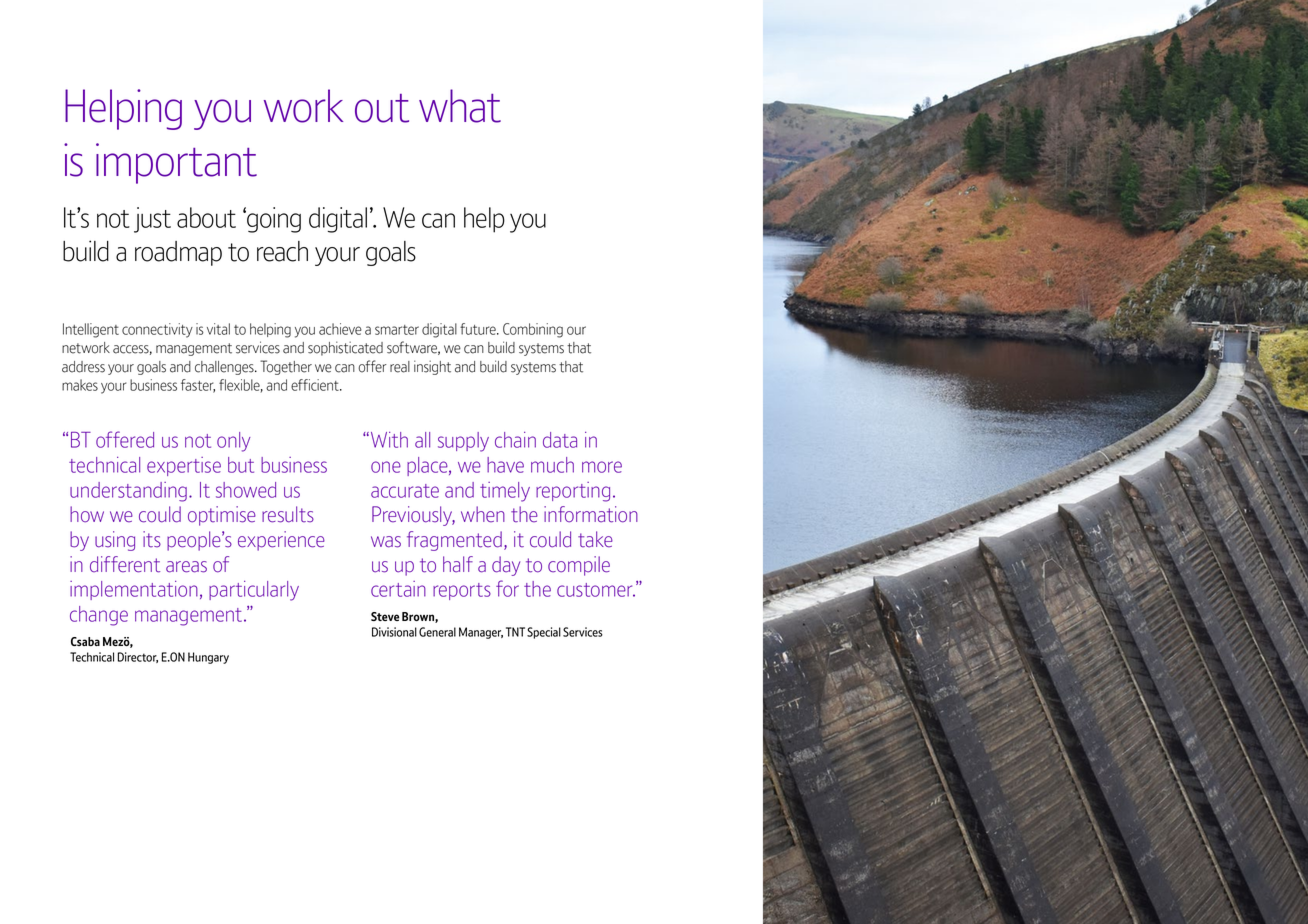 This screenshot has width=1308, height=924. I want to click on Combining, so click(533, 330).
